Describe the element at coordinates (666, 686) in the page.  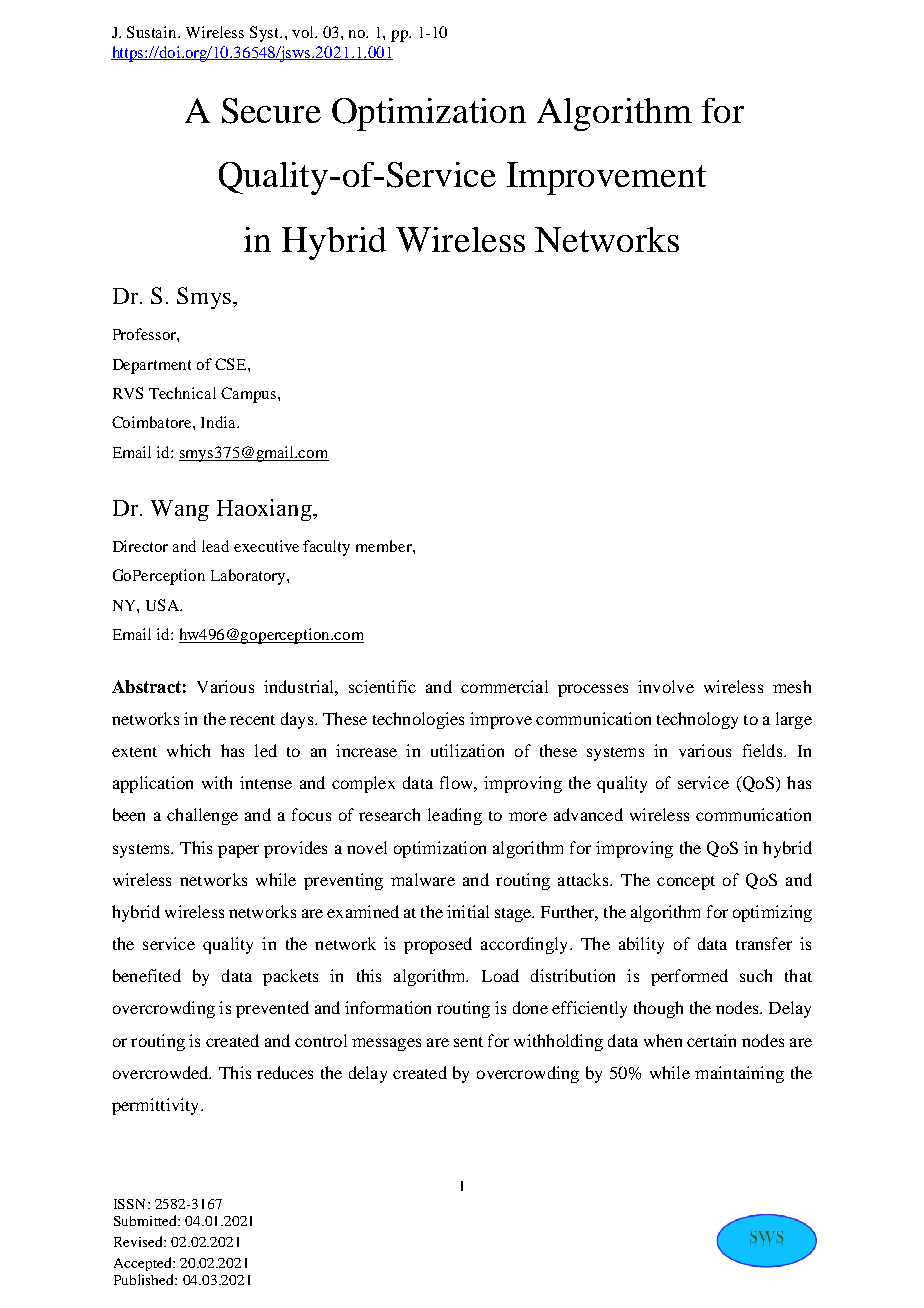
I see `involve` at that location.
